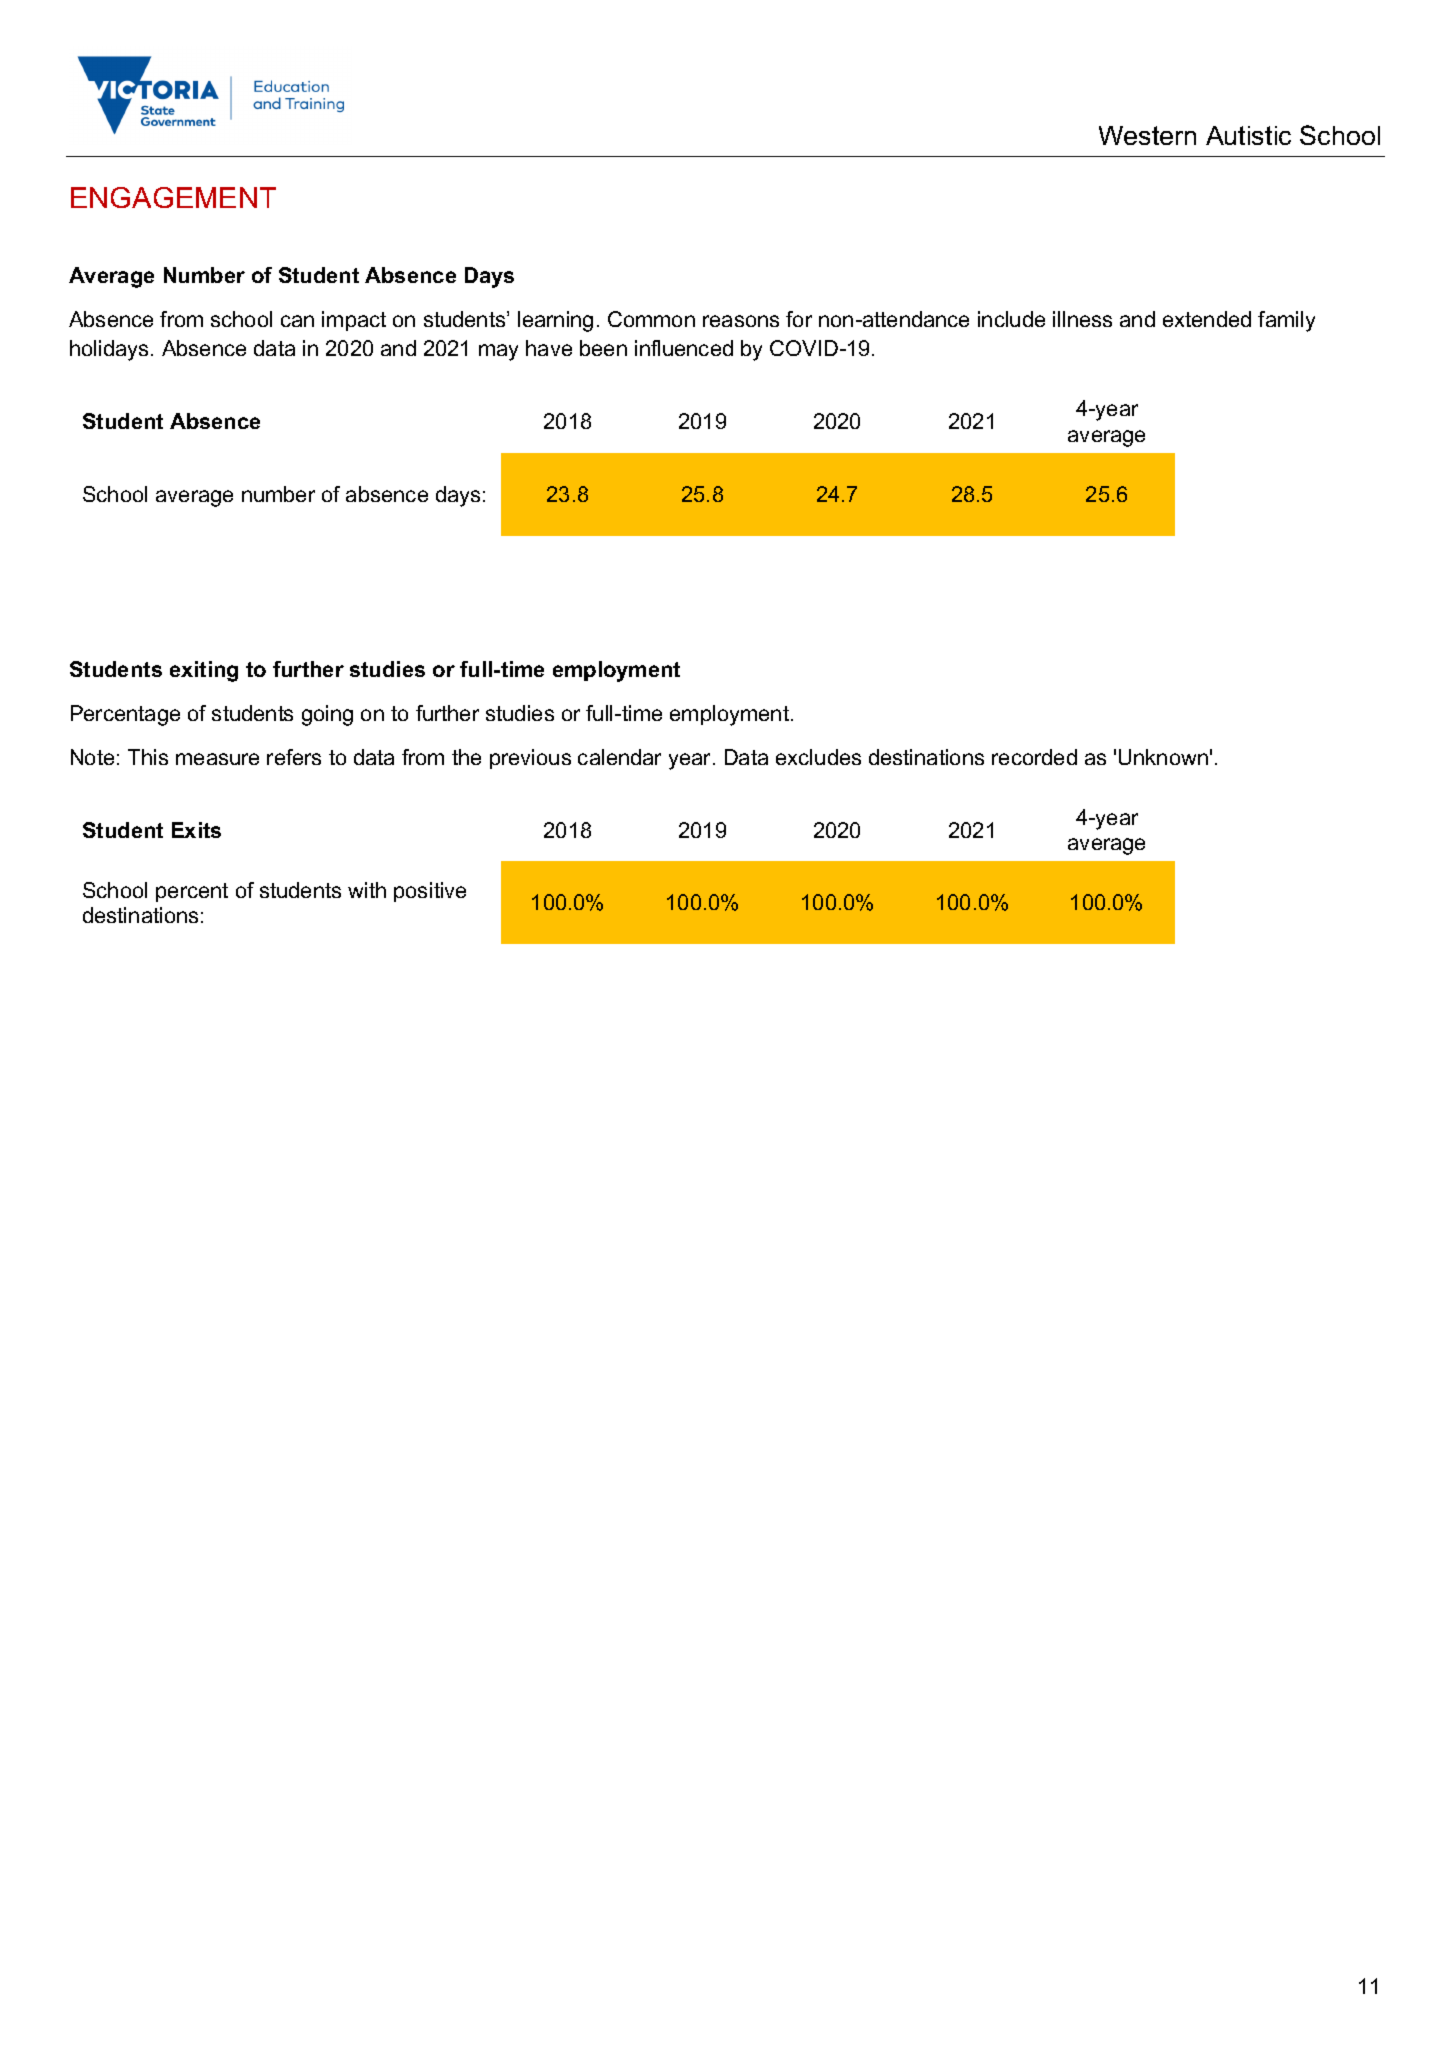  I want to click on Western, so click(1147, 135).
